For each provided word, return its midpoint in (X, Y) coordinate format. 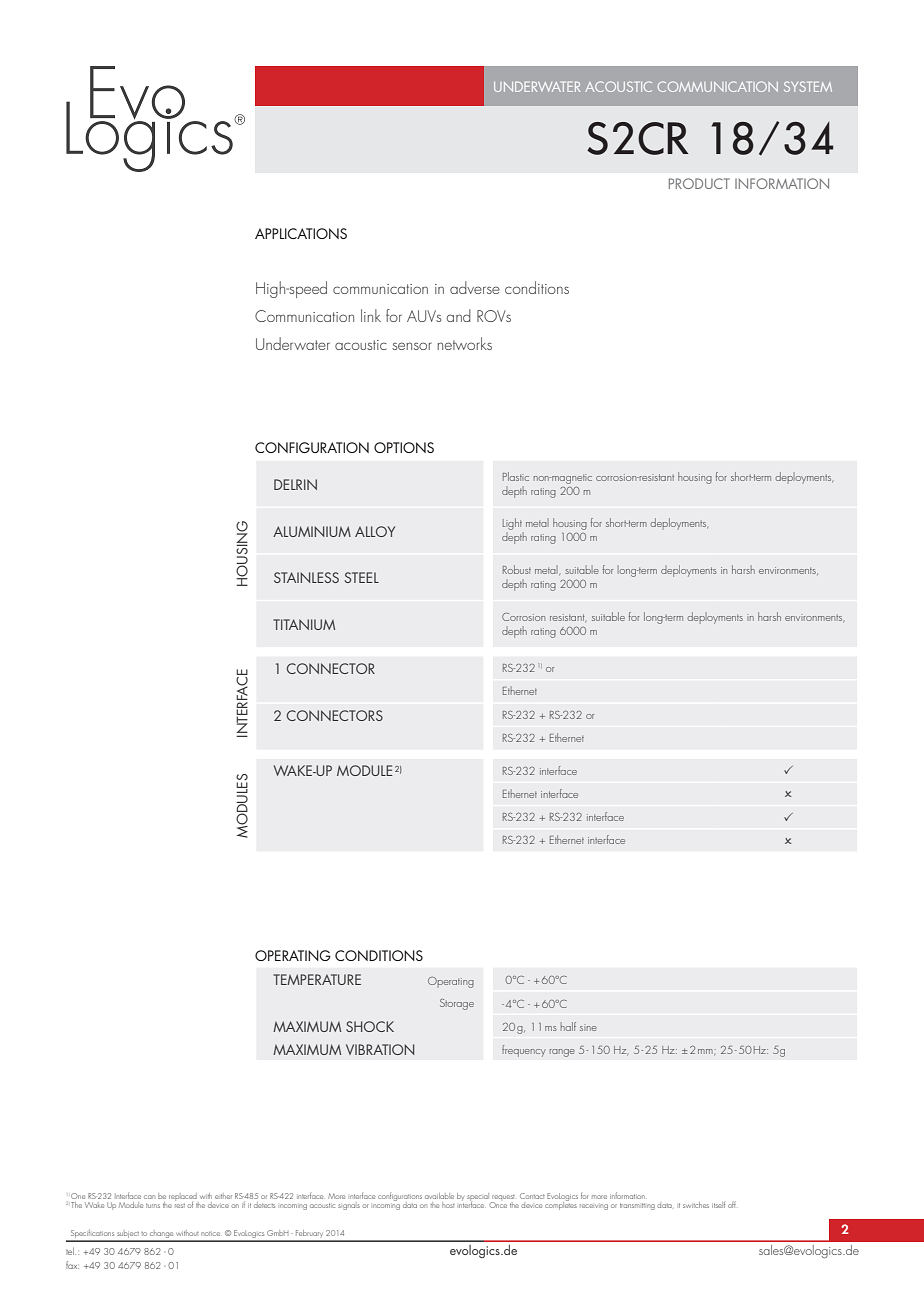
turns (153, 1206)
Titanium (304, 624)
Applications (301, 233)
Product (699, 183)
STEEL (362, 577)
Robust (517, 569)
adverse (475, 287)
